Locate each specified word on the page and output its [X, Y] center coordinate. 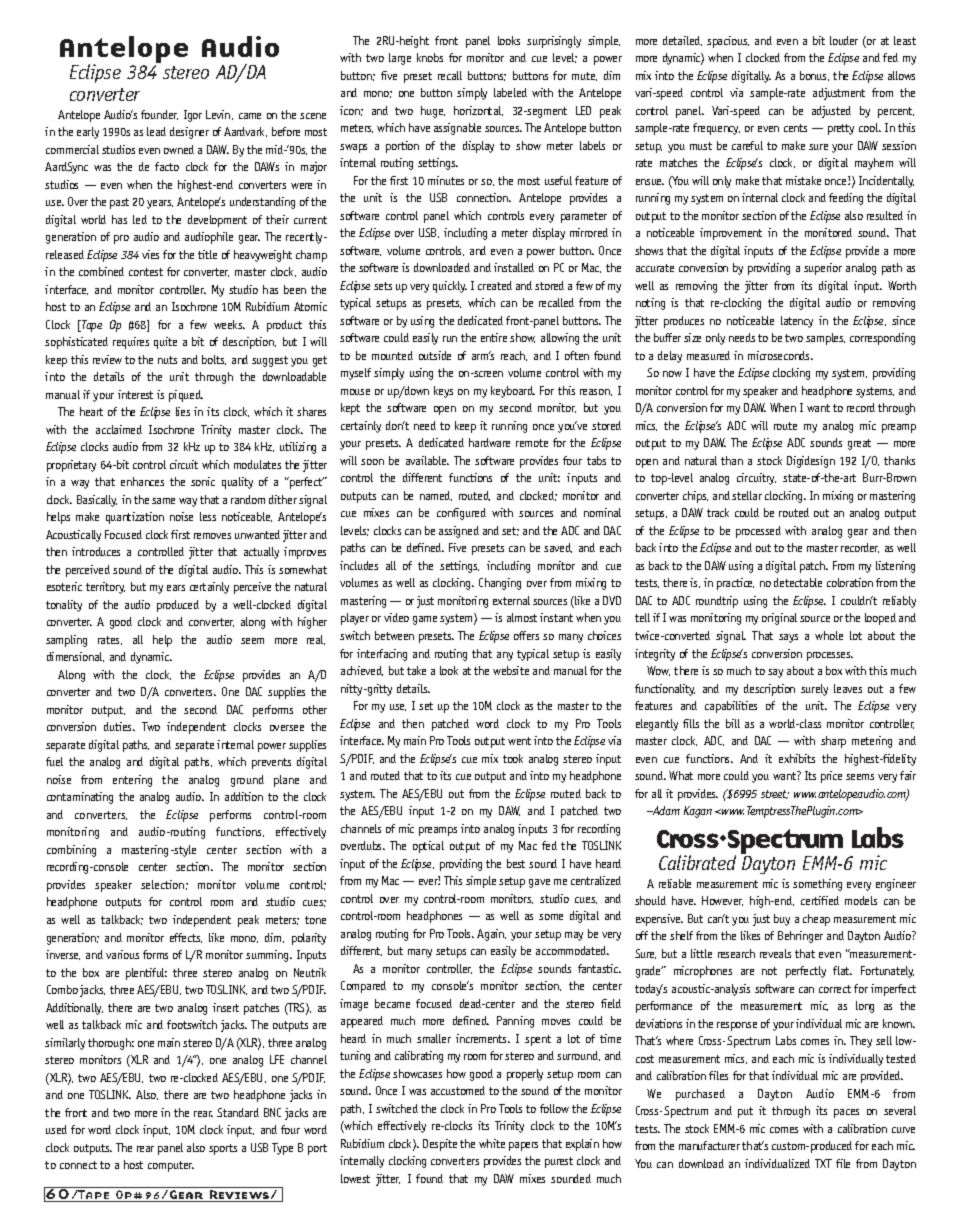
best [516, 863]
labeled [510, 92]
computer [171, 1166]
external [511, 600]
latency [797, 322]
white [492, 1143]
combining [71, 851]
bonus [814, 76]
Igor [193, 116]
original [779, 619]
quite [165, 343]
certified [820, 900]
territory [105, 588]
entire [494, 337]
